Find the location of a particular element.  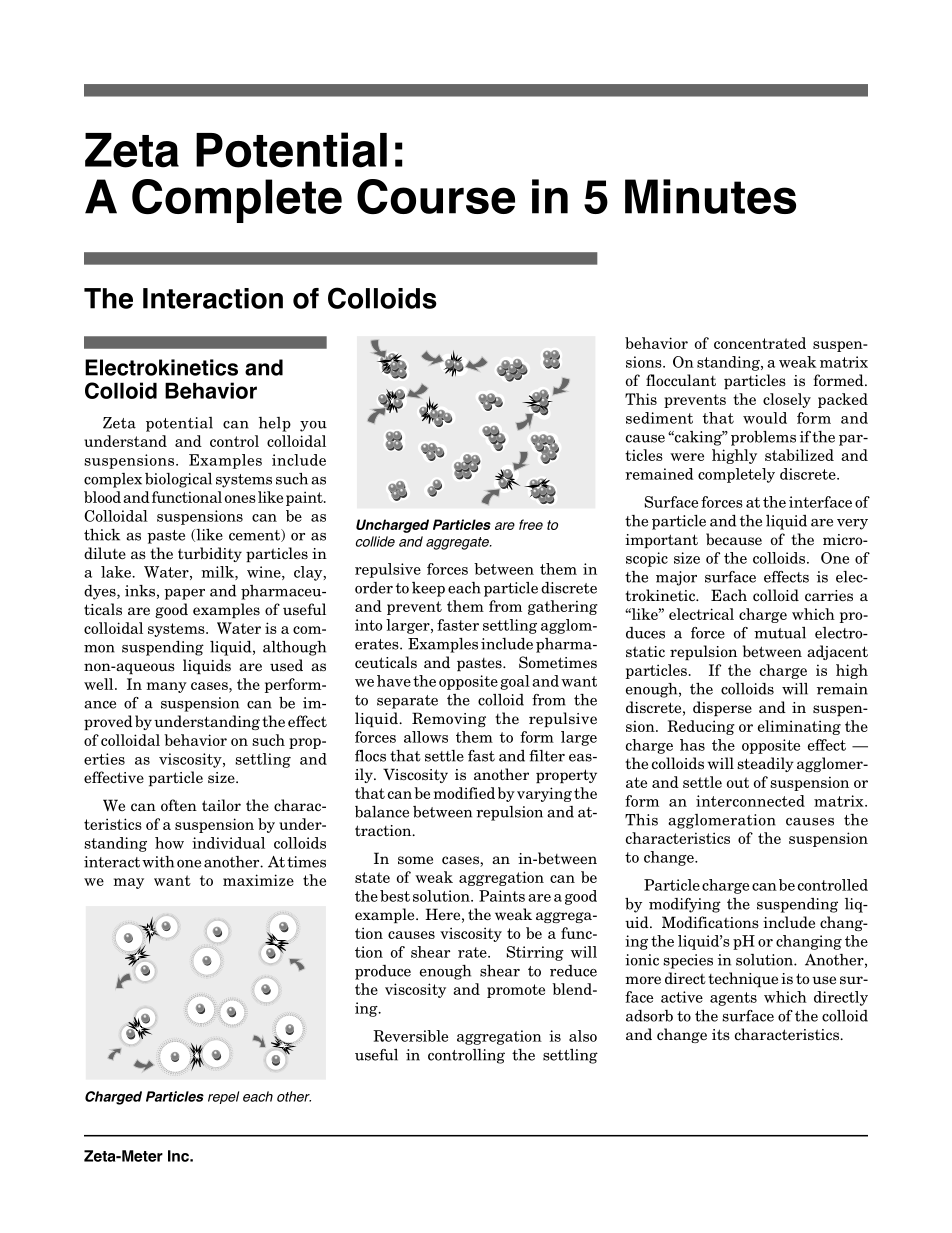

agents is located at coordinates (733, 999).
